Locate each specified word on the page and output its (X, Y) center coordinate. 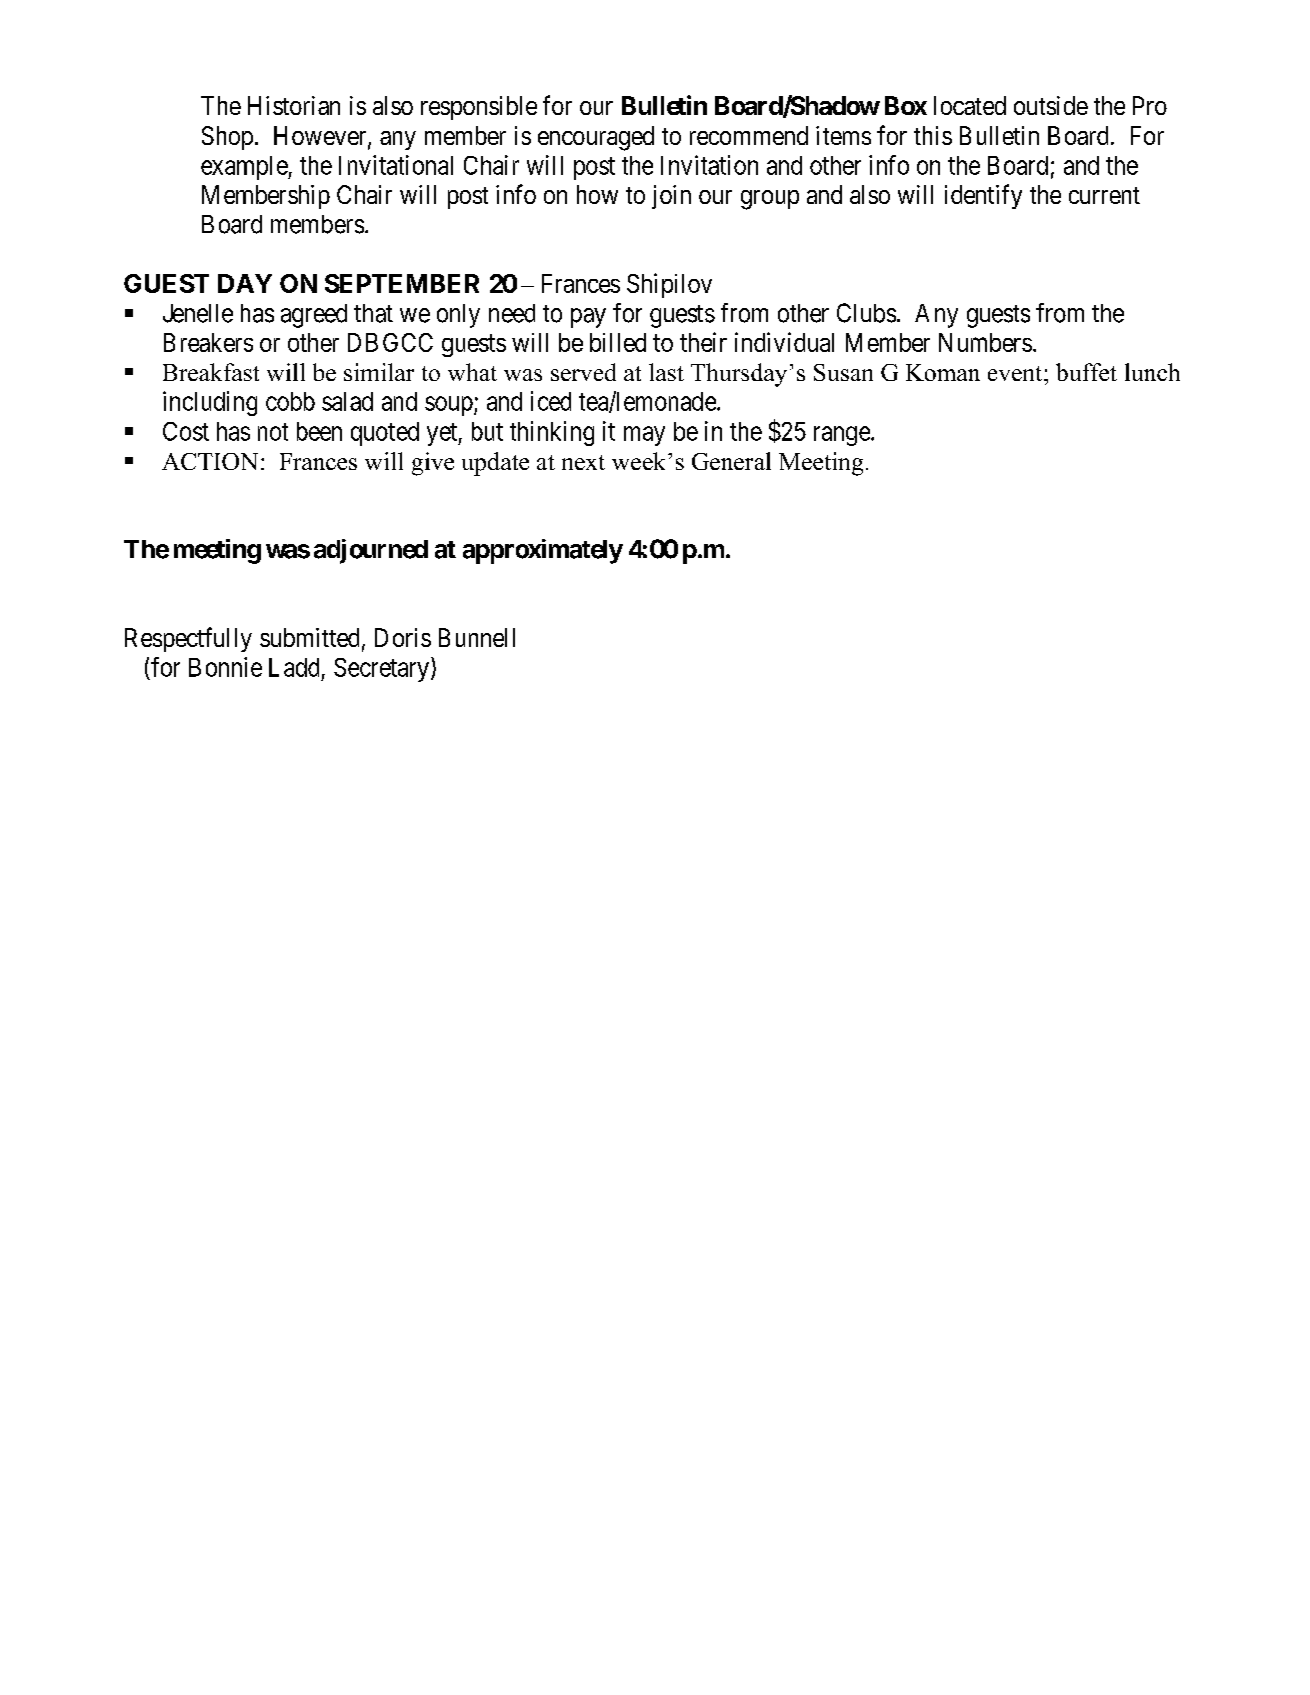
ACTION (210, 461)
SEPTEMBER (402, 283)
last (666, 372)
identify (983, 196)
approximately (543, 551)
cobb (290, 401)
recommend (749, 135)
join (671, 197)
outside (1051, 105)
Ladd (294, 667)
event (1016, 373)
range (843, 436)
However (321, 137)
